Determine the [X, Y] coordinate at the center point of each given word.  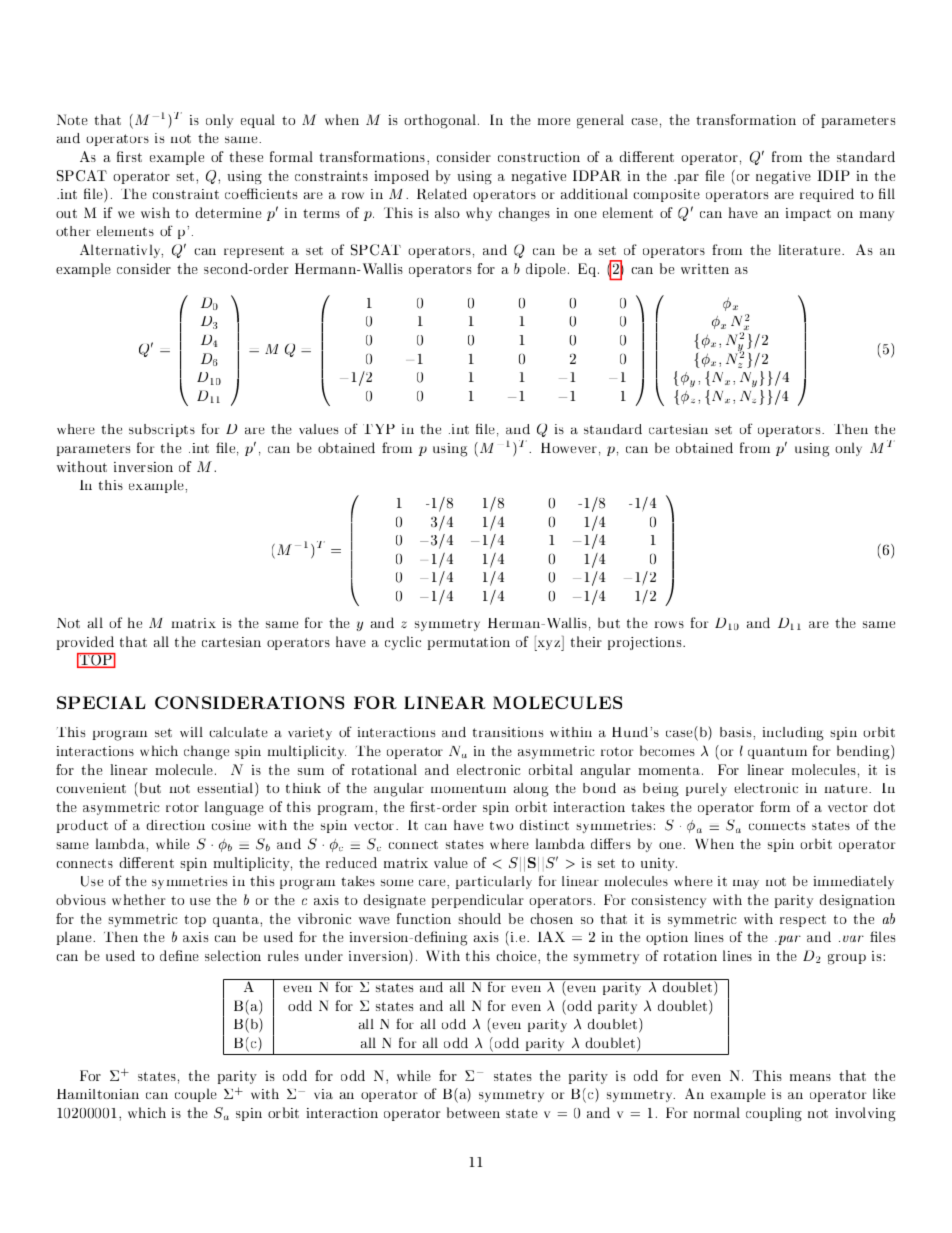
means [810, 1077]
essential [226, 789]
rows [669, 624]
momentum [468, 788]
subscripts [162, 430]
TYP [379, 429]
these [246, 156]
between [473, 1112]
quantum [777, 753]
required [827, 195]
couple [196, 1095]
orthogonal [441, 121]
